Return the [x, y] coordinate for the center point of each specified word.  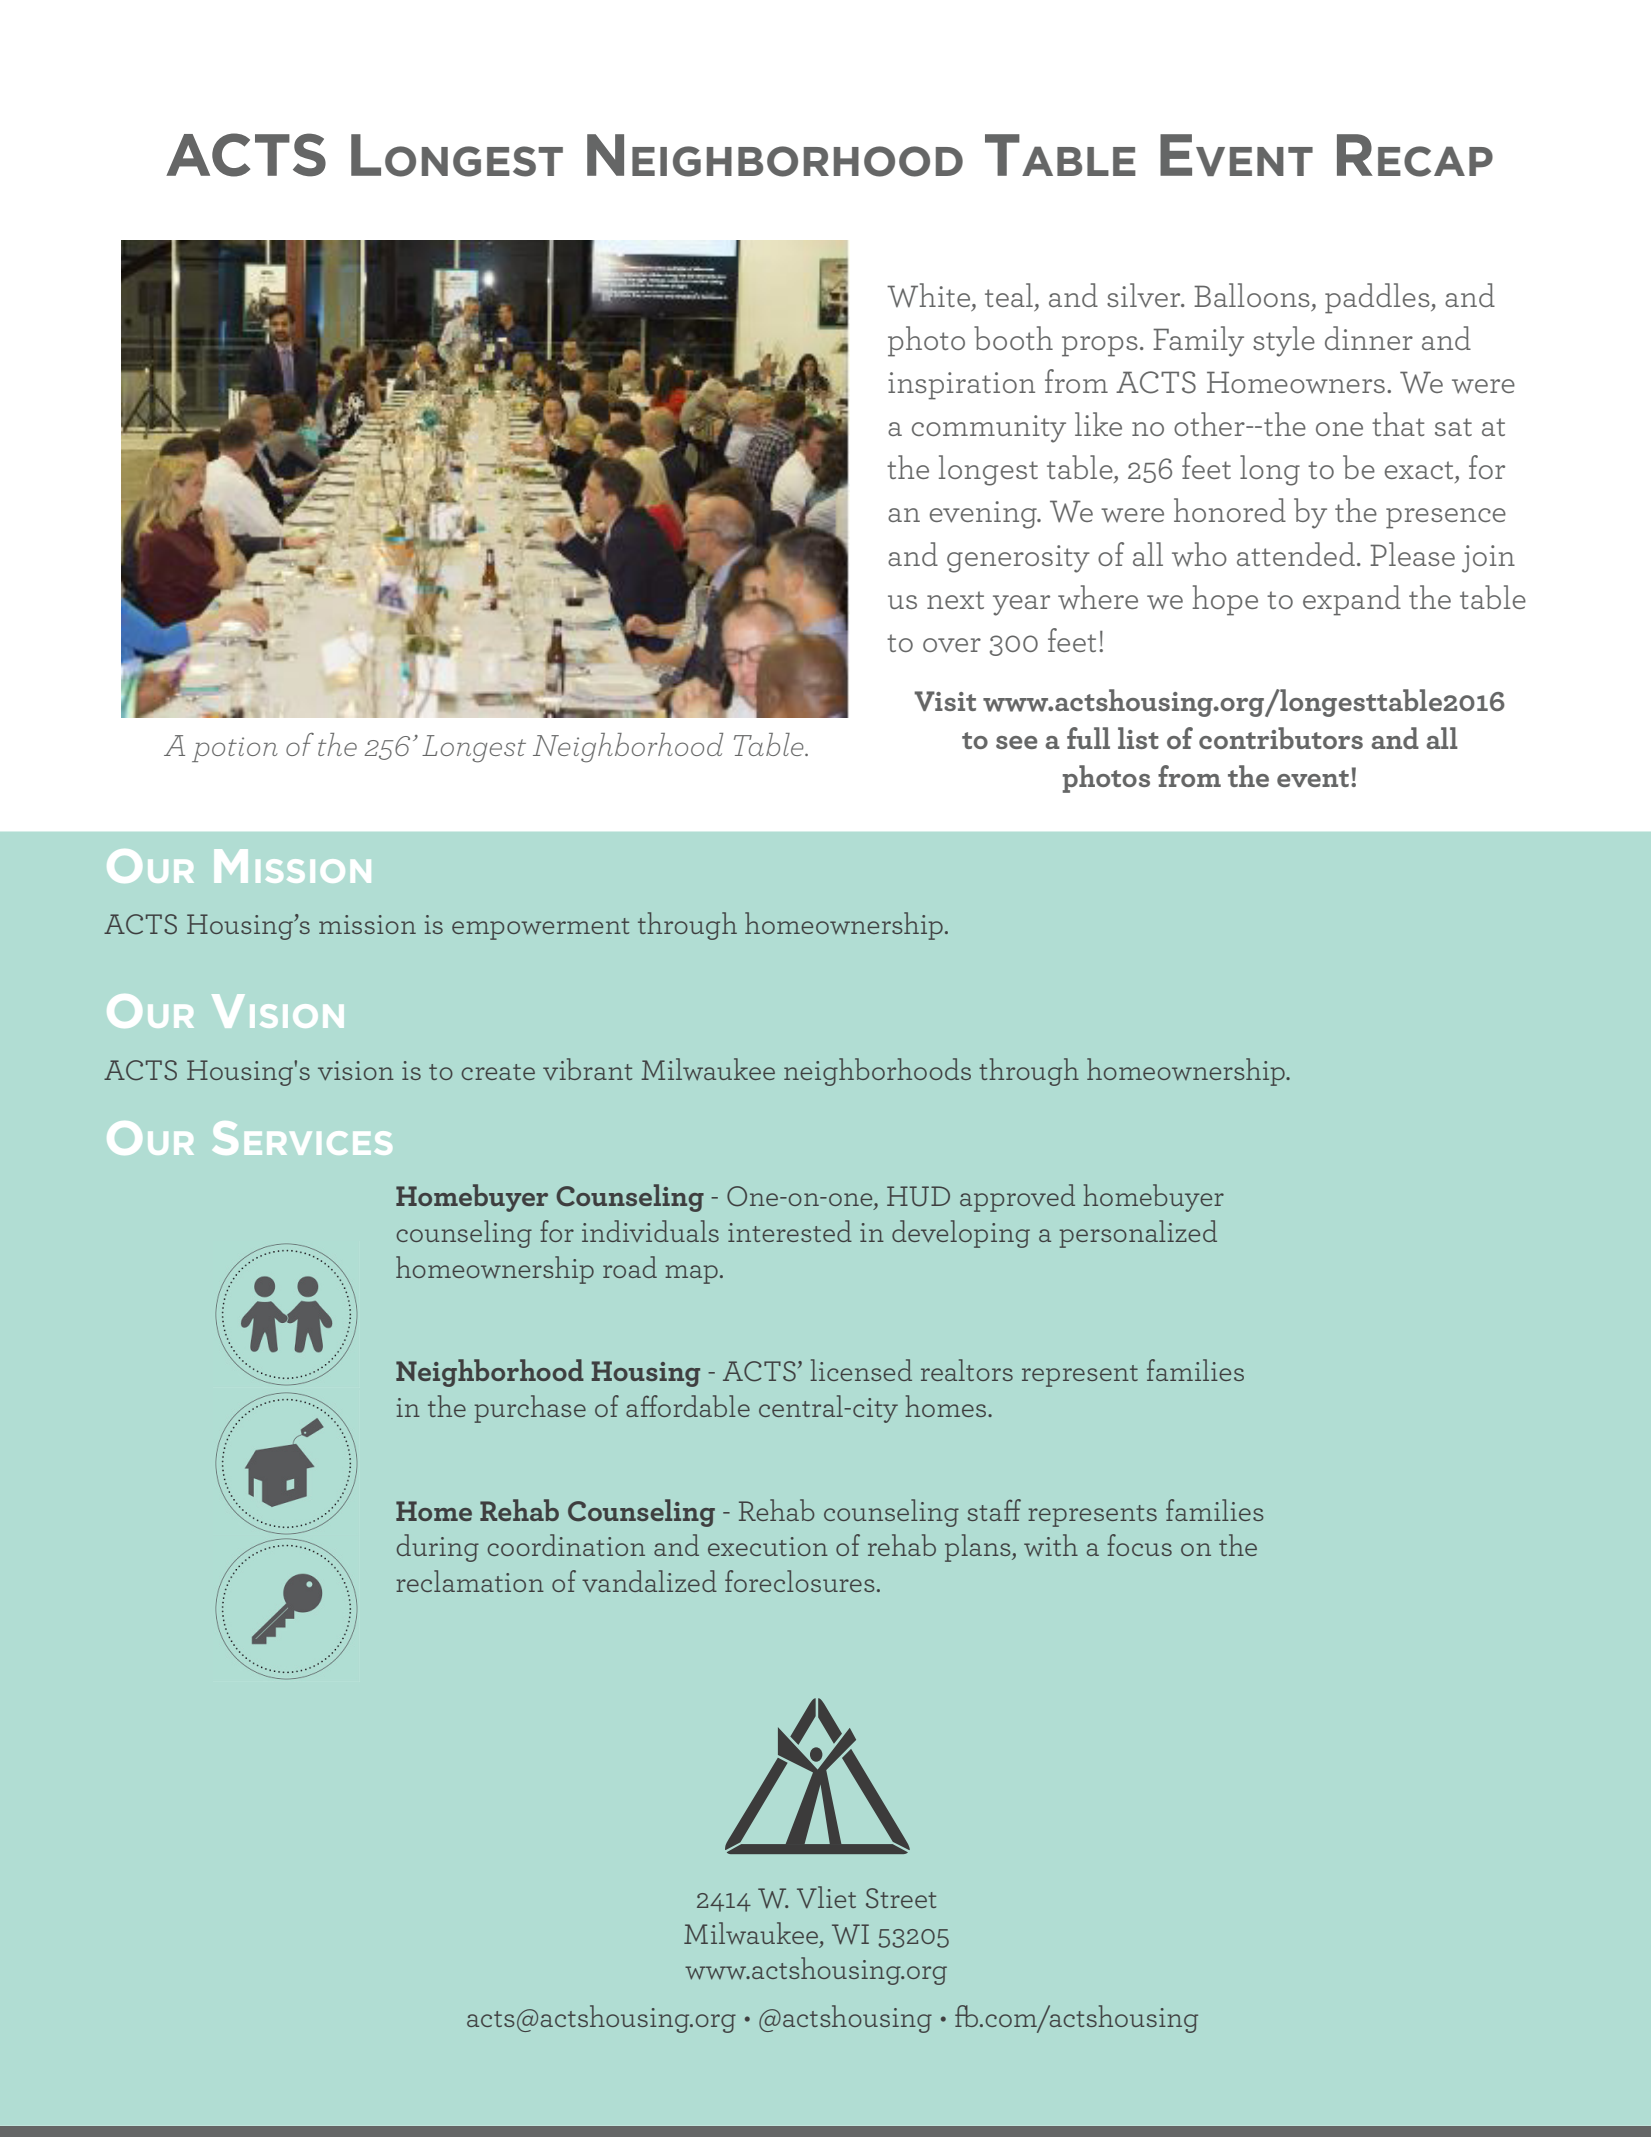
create [498, 1072]
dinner [1369, 338]
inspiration [961, 386]
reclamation [470, 1581]
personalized [1138, 1234]
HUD [918, 1196]
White [930, 295]
